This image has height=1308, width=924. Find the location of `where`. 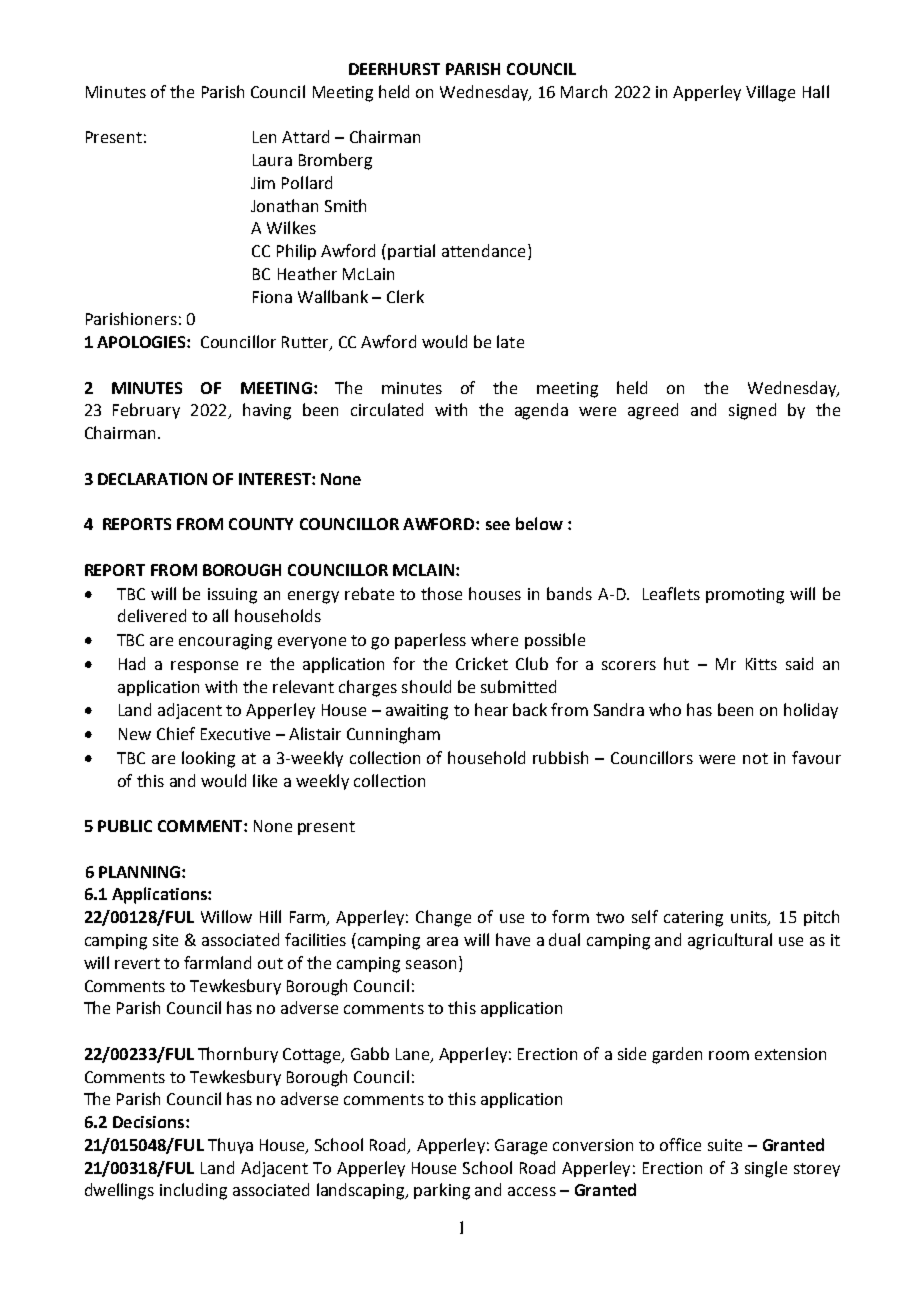

where is located at coordinates (494, 639).
